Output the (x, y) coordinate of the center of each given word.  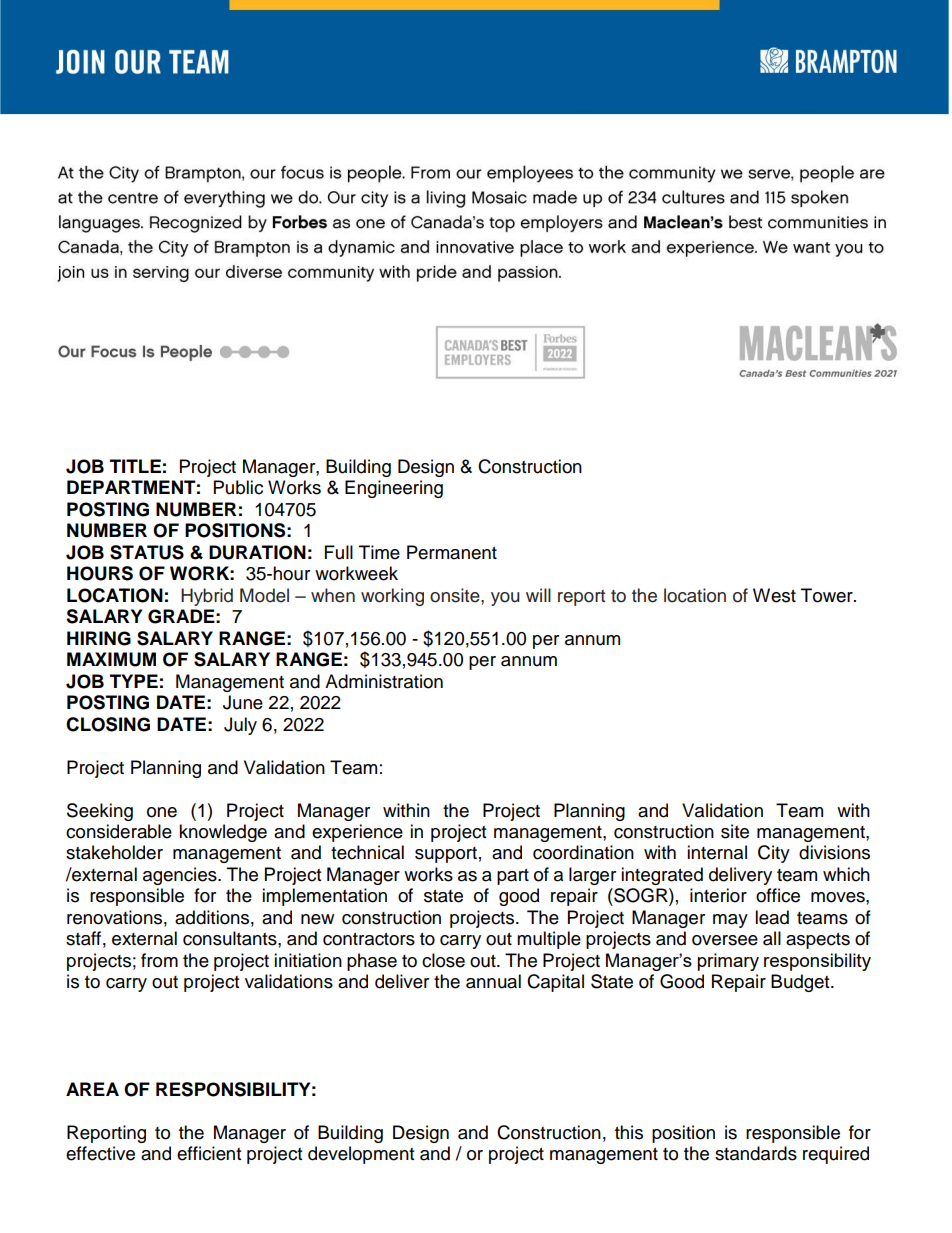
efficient (209, 1153)
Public (238, 487)
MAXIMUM (111, 659)
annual (493, 981)
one (162, 812)
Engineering (394, 489)
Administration (384, 681)
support (446, 855)
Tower (828, 595)
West (774, 595)
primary (728, 962)
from (159, 960)
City (774, 854)
